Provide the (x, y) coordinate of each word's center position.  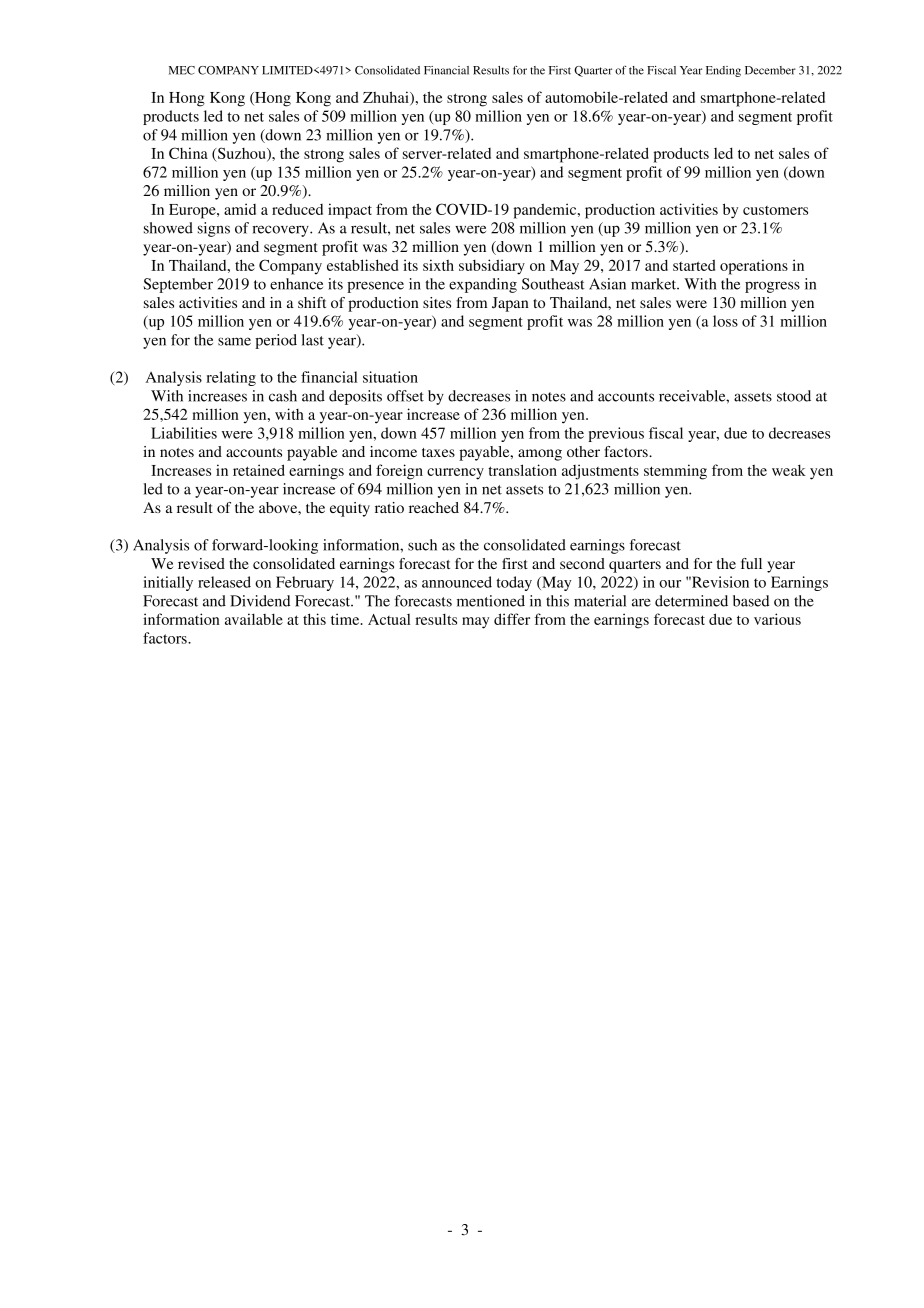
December (770, 70)
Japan (510, 304)
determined (691, 601)
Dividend (260, 601)
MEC (182, 70)
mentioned (491, 601)
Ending (723, 71)
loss (725, 321)
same (234, 341)
